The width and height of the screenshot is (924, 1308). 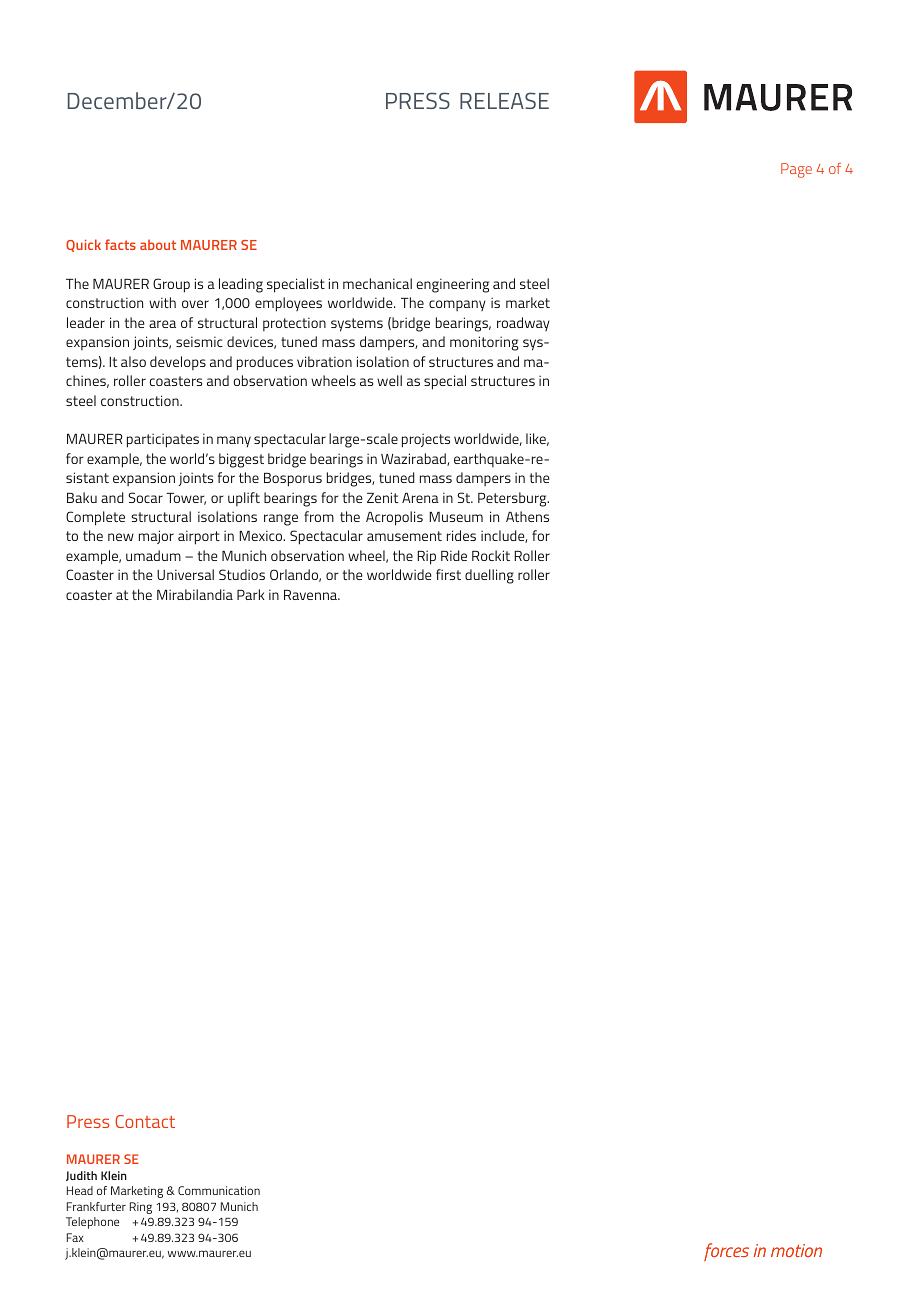 What do you see at coordinates (185, 574) in the screenshot?
I see `Universal` at bounding box center [185, 574].
